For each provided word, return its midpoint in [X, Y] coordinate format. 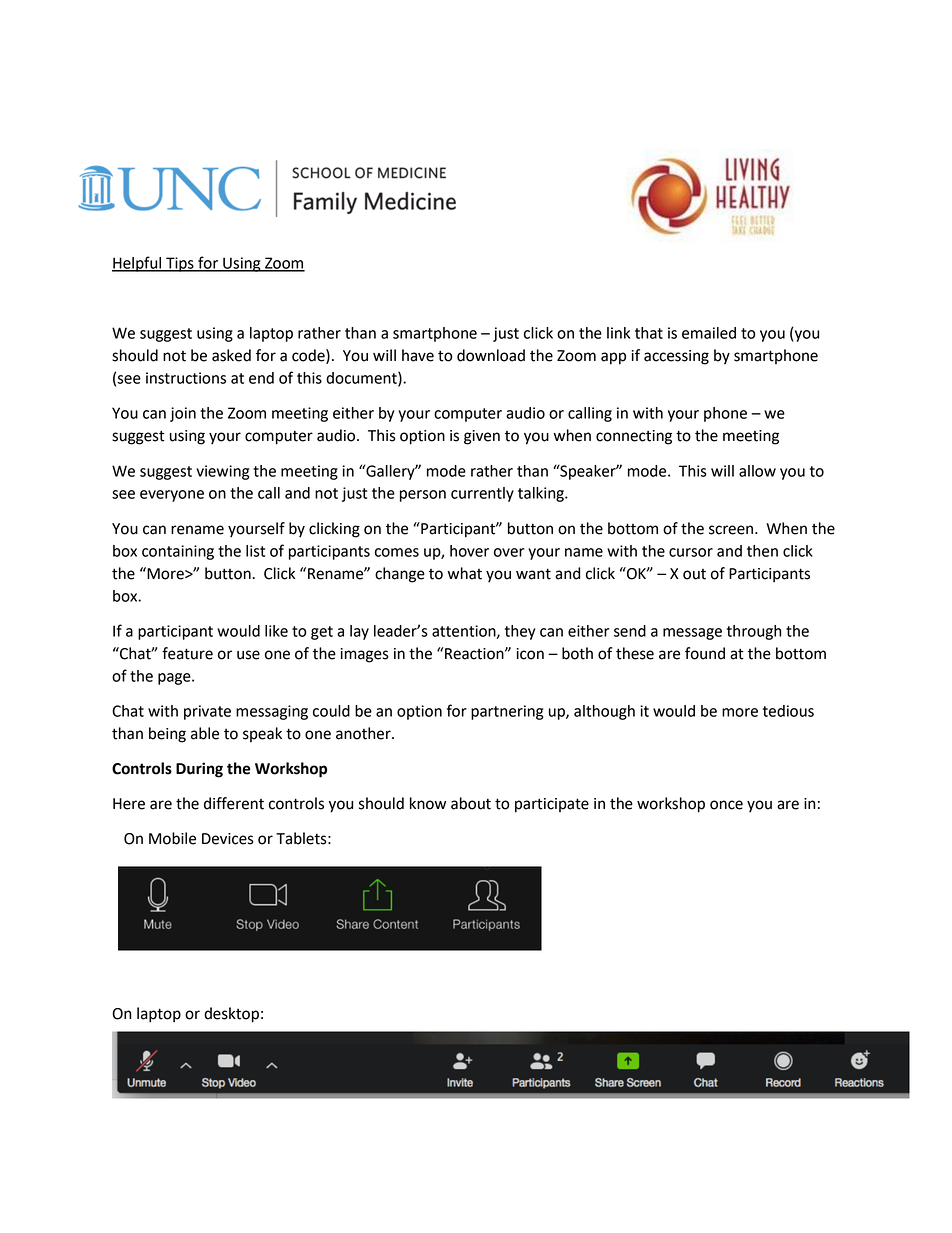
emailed [709, 333]
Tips [180, 264]
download [491, 355]
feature [187, 653]
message [692, 634]
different [234, 803]
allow [757, 471]
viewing [222, 472]
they [520, 632]
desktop [231, 1015]
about [471, 803]
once [726, 805]
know [428, 803]
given [482, 437]
